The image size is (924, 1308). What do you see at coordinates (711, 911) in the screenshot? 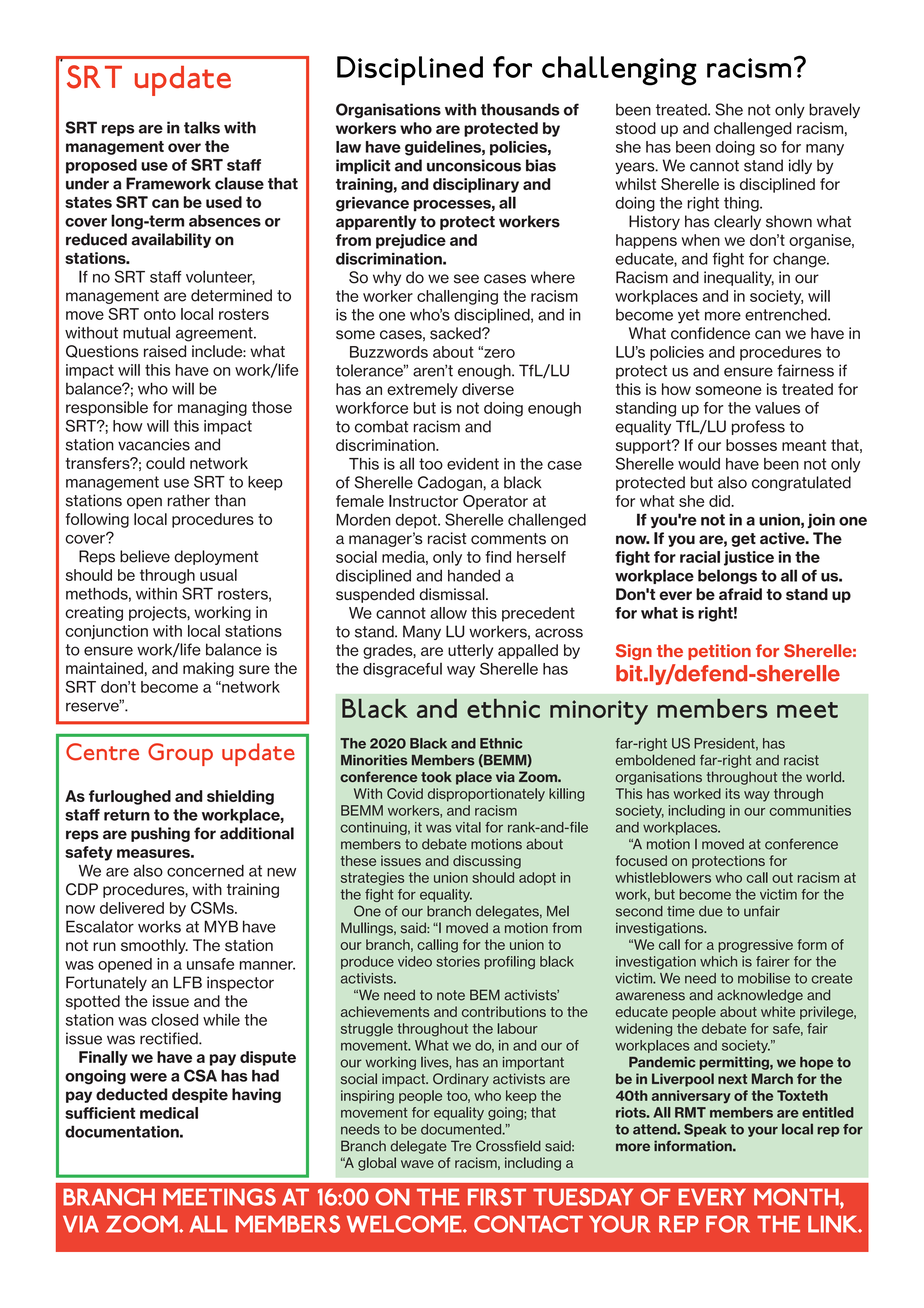
I see `due` at bounding box center [711, 911].
